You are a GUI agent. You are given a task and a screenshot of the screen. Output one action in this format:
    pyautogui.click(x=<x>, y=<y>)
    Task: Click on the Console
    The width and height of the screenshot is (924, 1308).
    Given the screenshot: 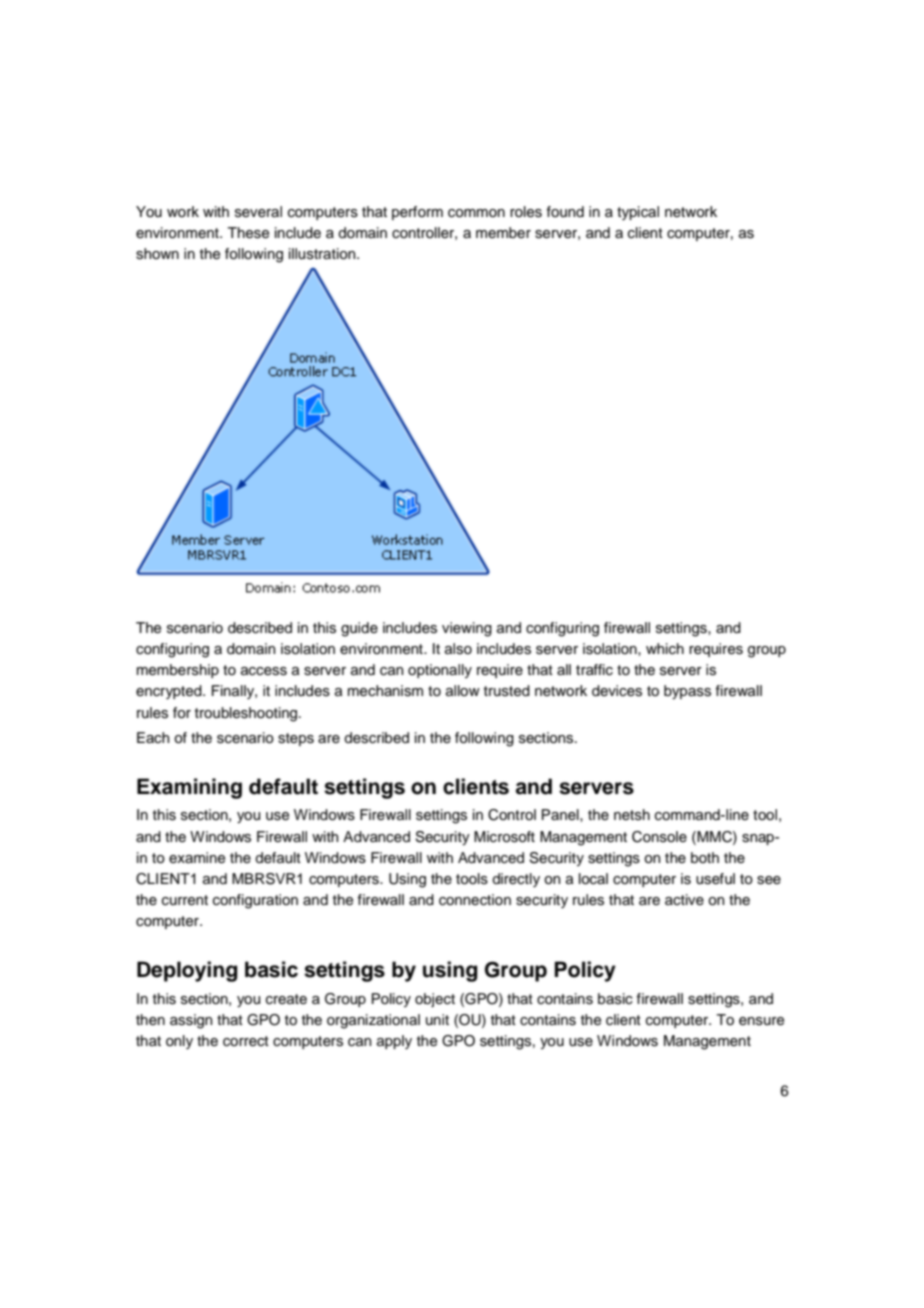 What is the action you would take?
    pyautogui.click(x=659, y=837)
